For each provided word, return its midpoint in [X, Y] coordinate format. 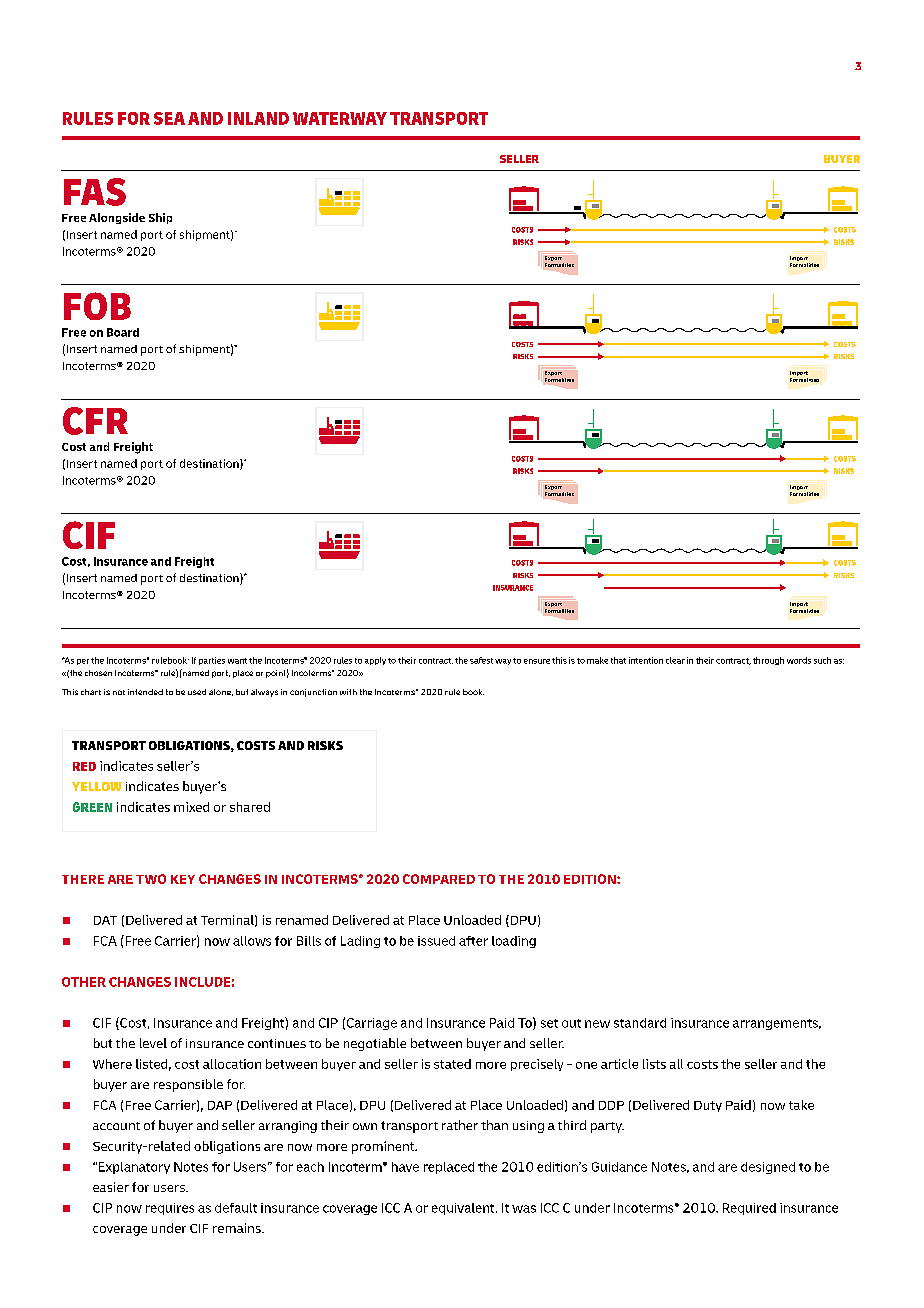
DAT [105, 920]
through [768, 661]
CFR [95, 421]
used [197, 692]
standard [640, 1023]
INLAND [258, 118]
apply [375, 661]
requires [170, 1209]
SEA [169, 118]
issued [436, 941]
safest [481, 660]
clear [675, 660]
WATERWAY [340, 118]
